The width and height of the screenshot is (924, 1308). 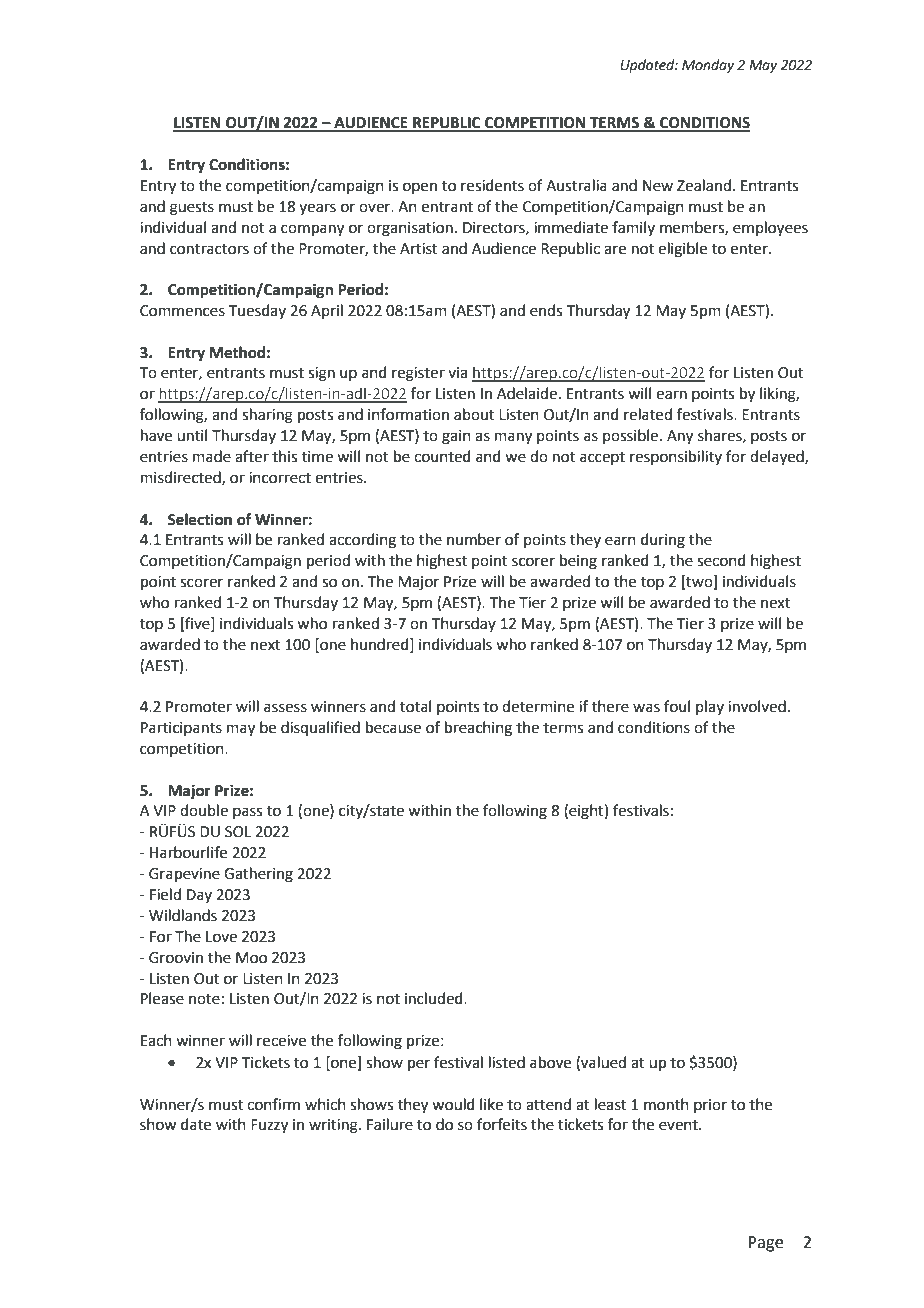 I want to click on guests, so click(x=192, y=209).
